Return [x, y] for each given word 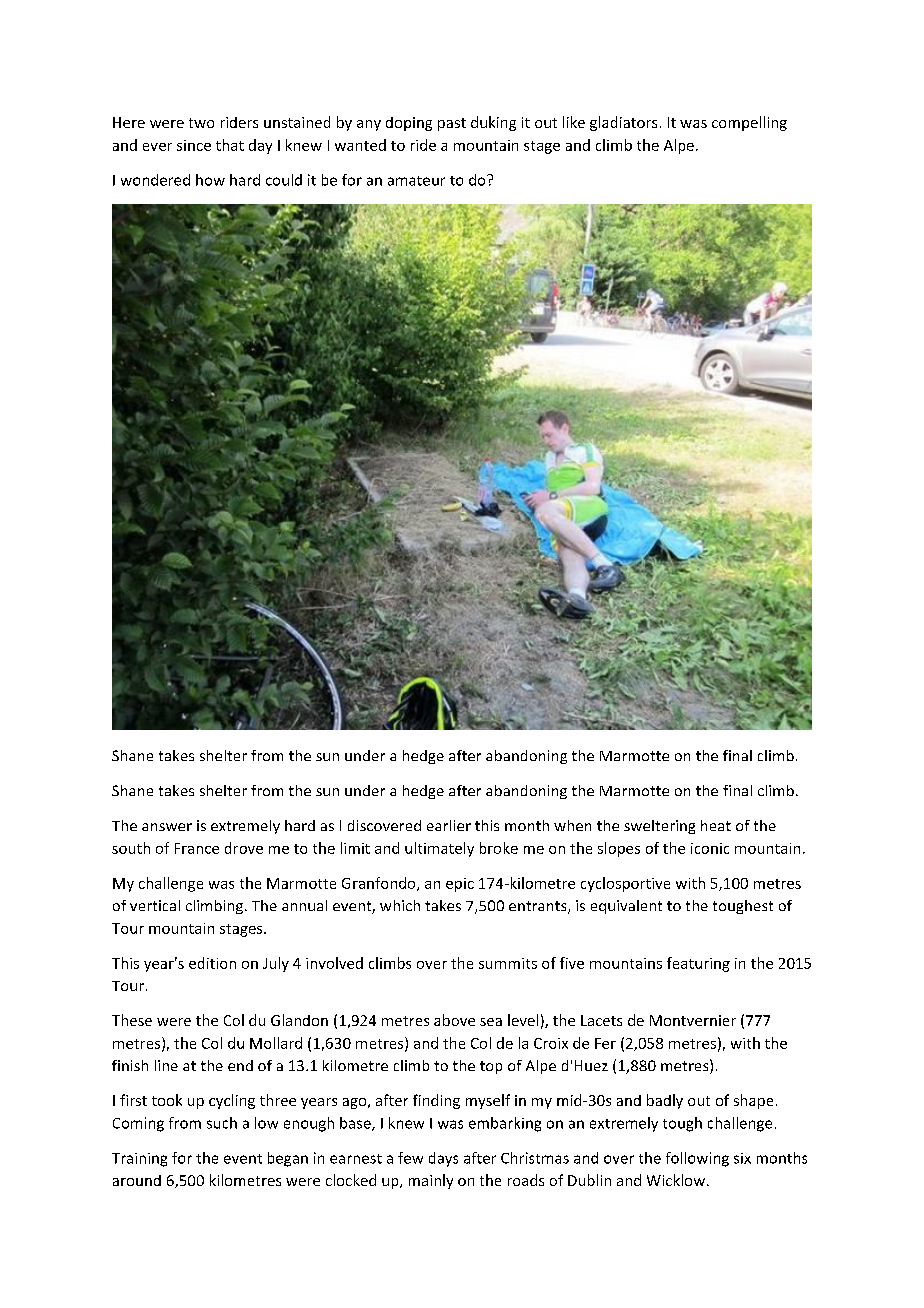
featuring [698, 964]
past [452, 124]
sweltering [659, 827]
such [222, 1123]
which [400, 905]
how [210, 180]
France [197, 848]
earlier [449, 825]
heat [716, 825]
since [194, 145]
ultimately [439, 849]
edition [212, 963]
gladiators [623, 123]
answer [167, 827]
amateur [416, 181]
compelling [749, 123]
